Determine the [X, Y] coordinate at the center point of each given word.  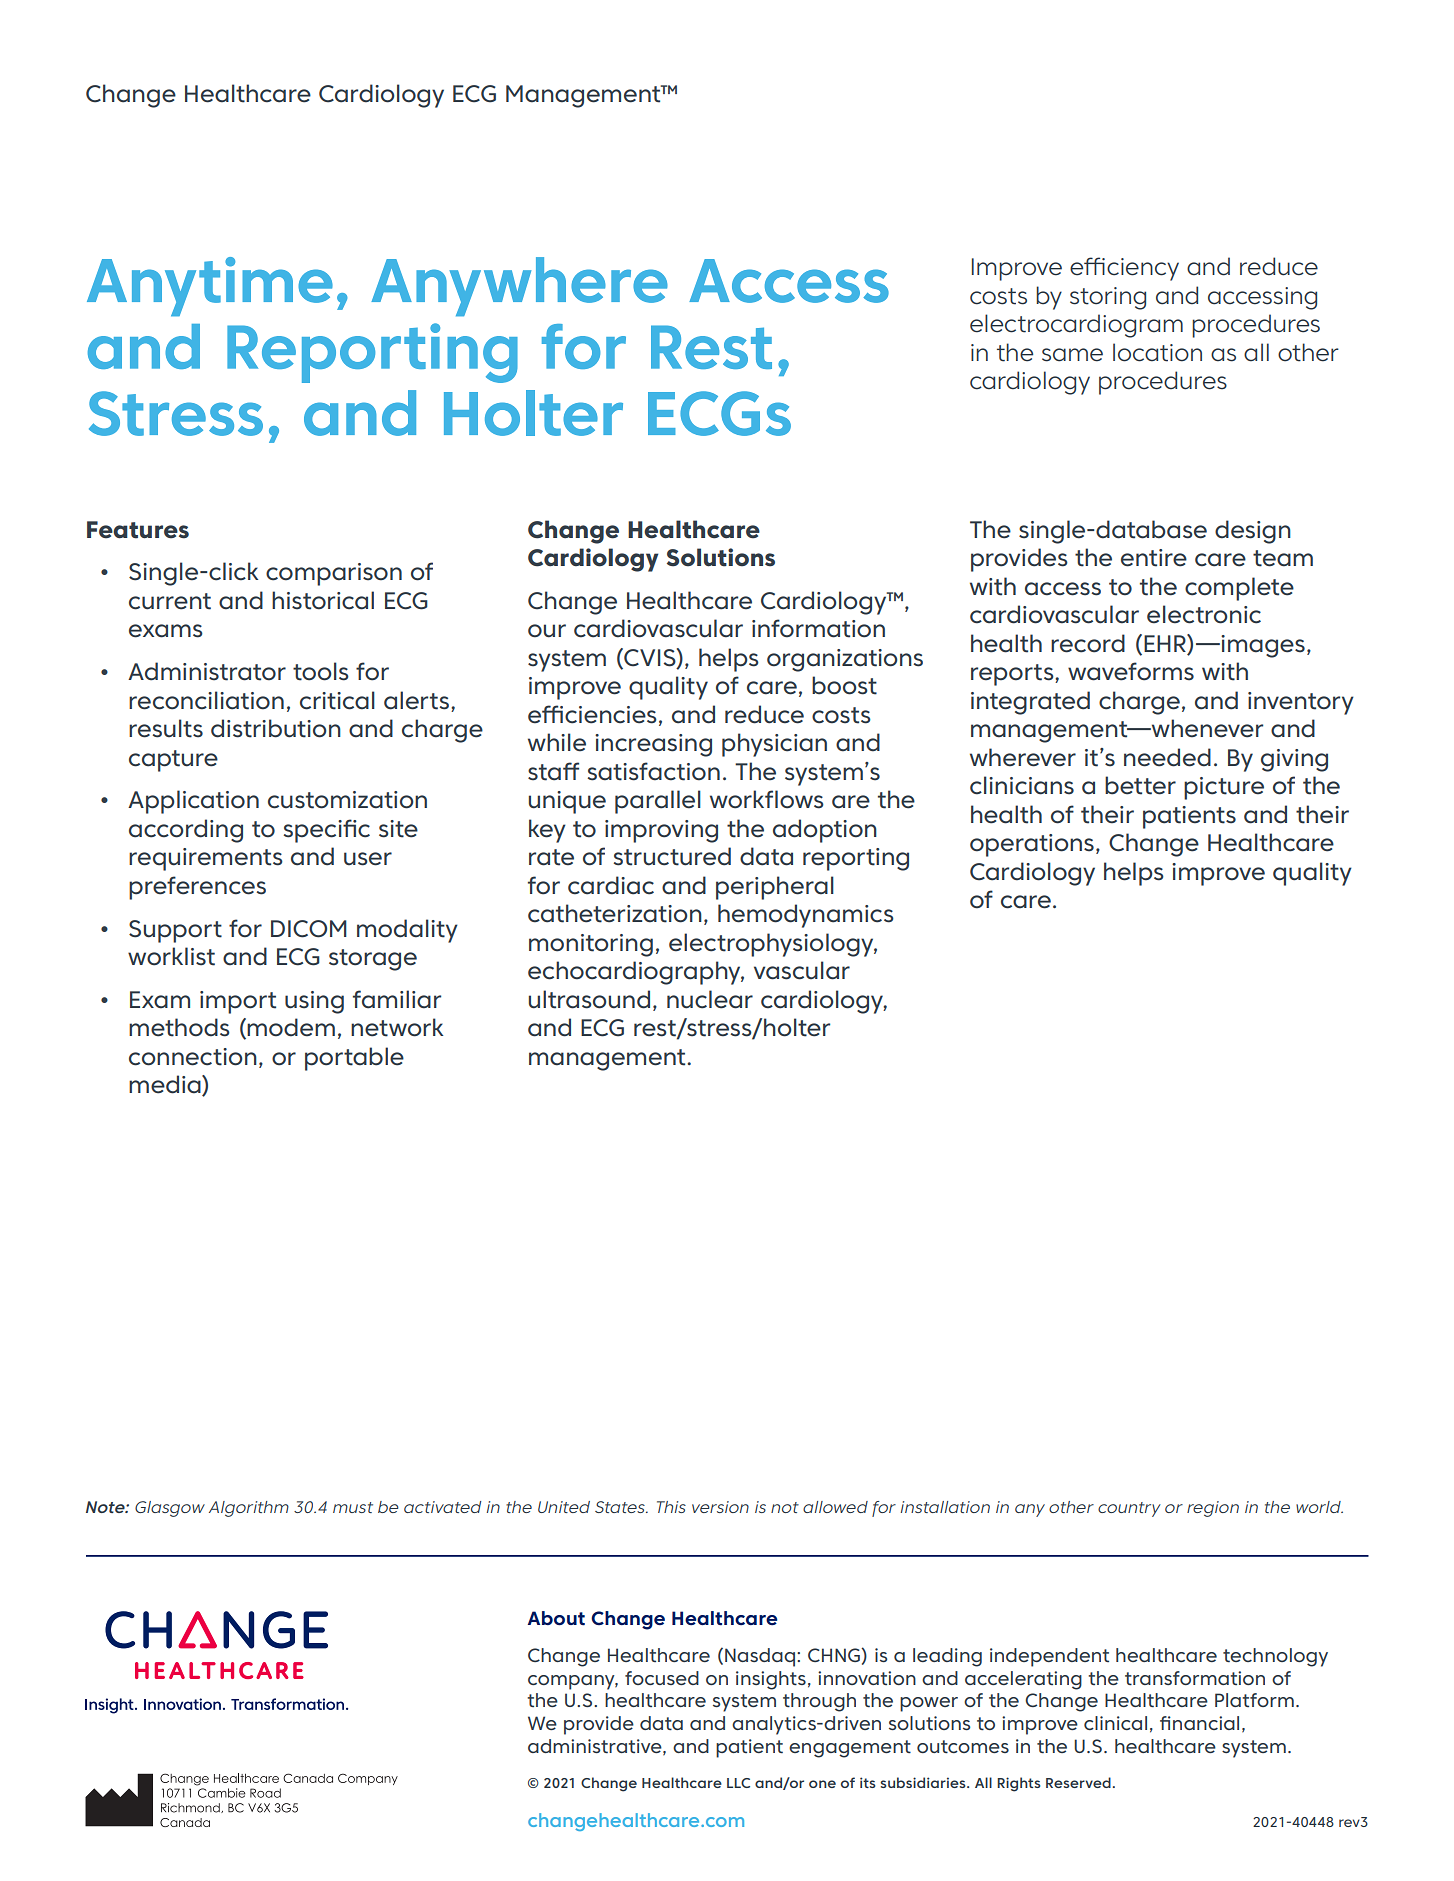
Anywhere [519, 287]
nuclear [710, 999]
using [314, 1002]
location [1157, 352]
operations [1032, 845]
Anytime [210, 287]
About [556, 1618]
